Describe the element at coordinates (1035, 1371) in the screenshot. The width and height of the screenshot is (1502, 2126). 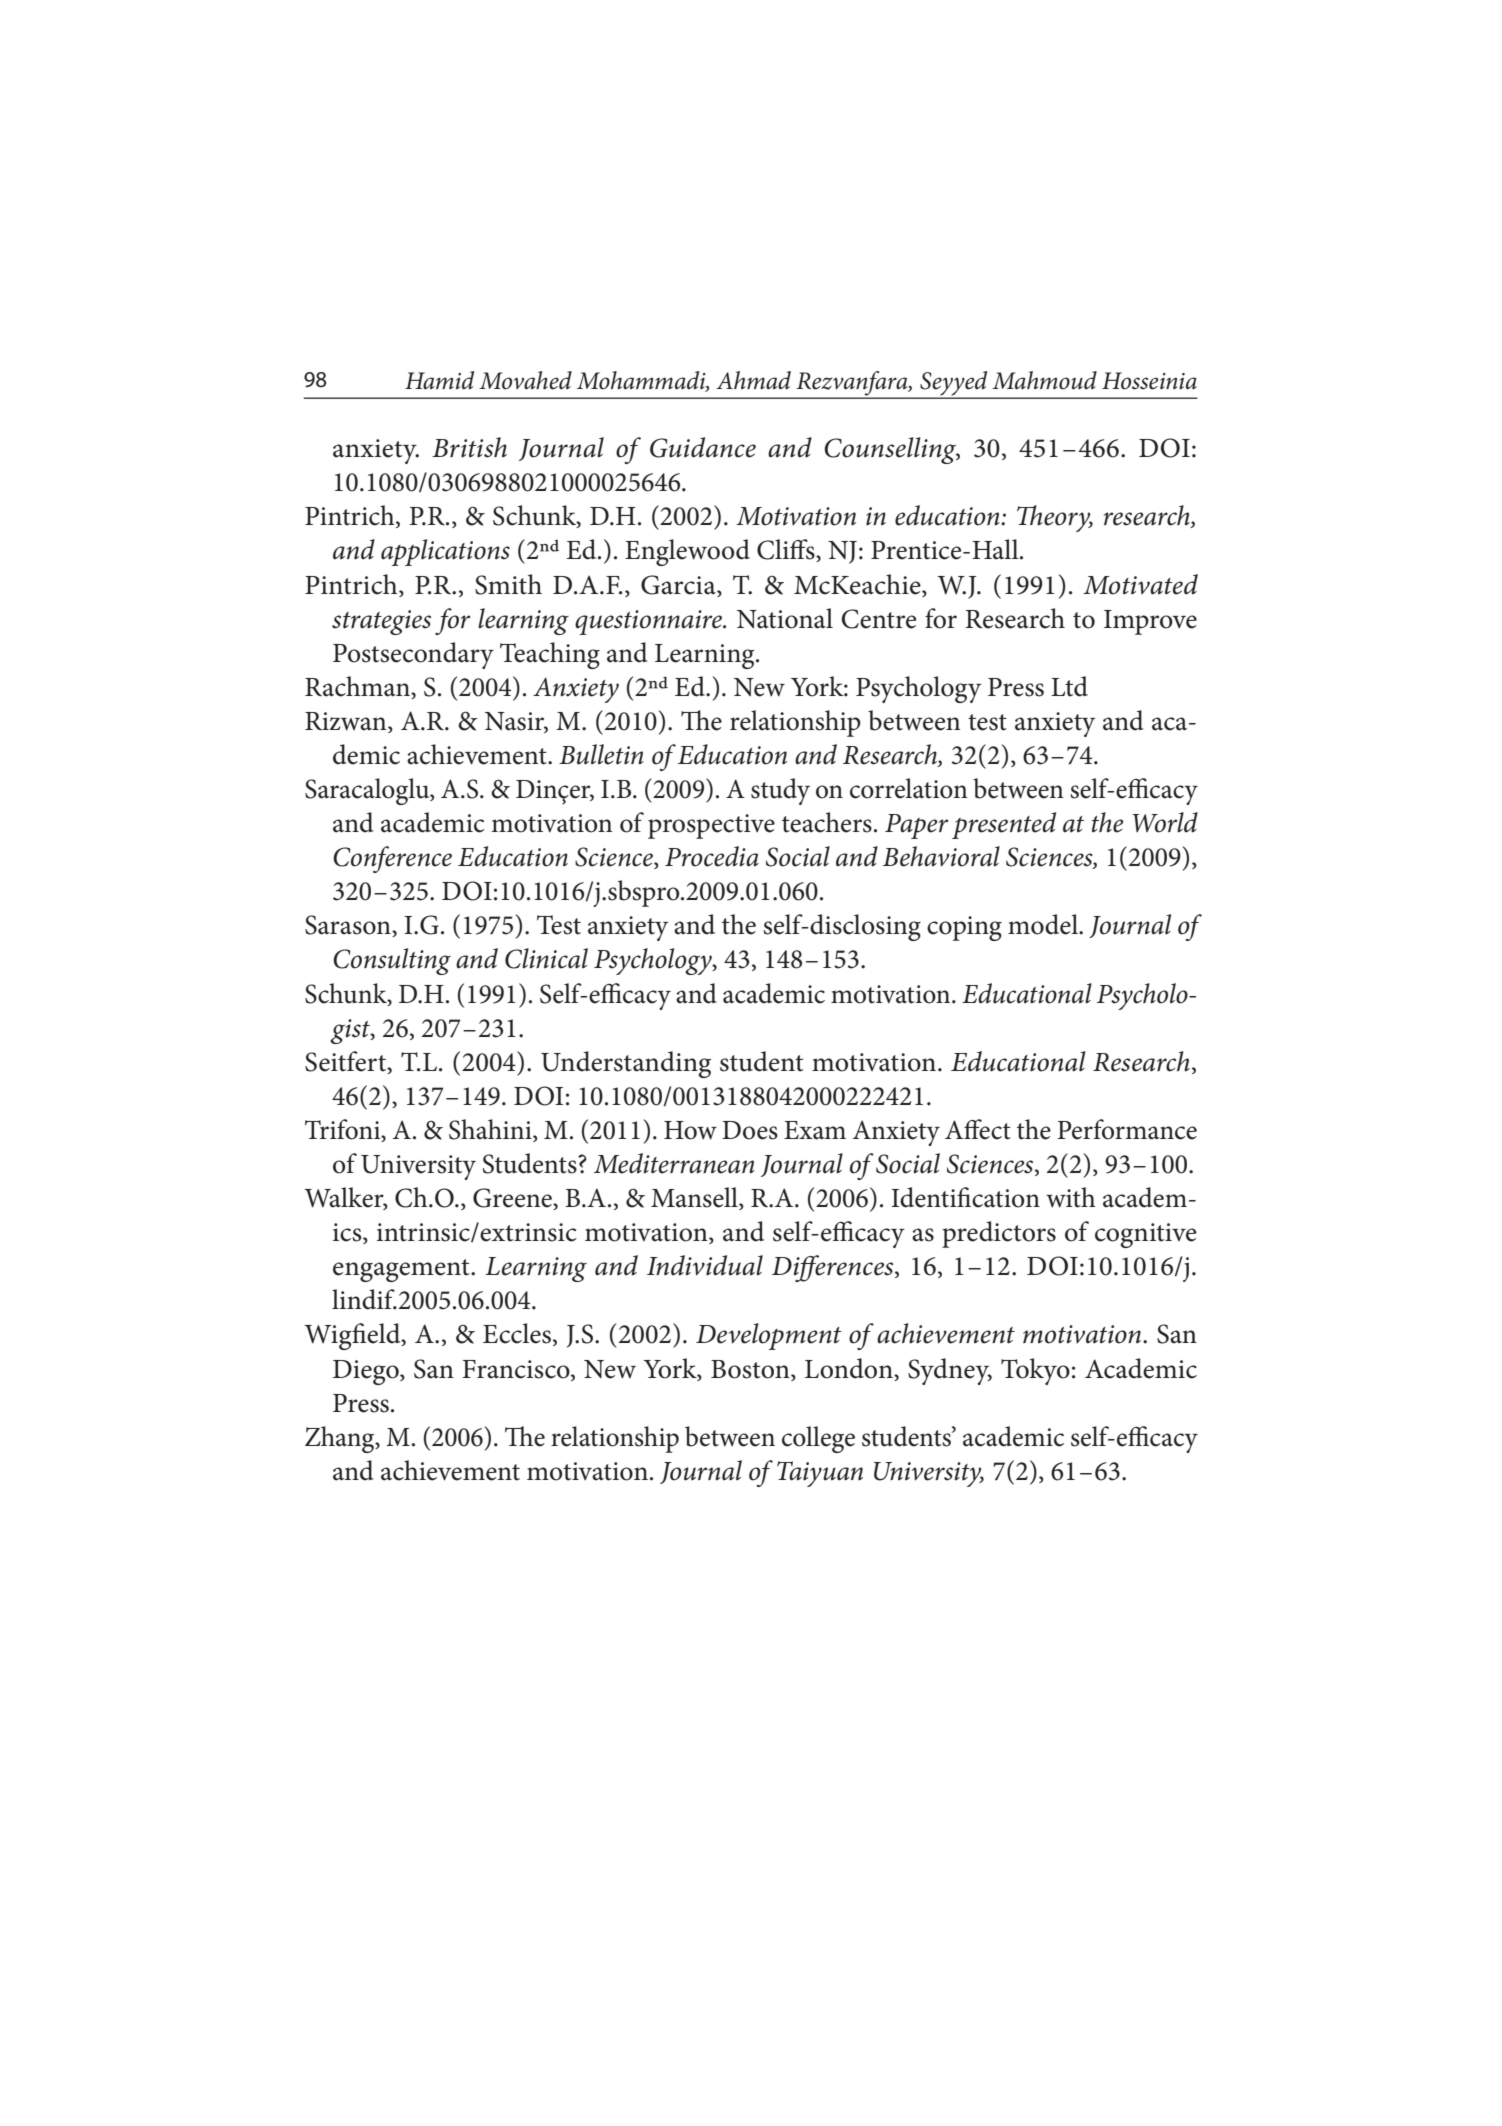
I see `Tokyo` at that location.
